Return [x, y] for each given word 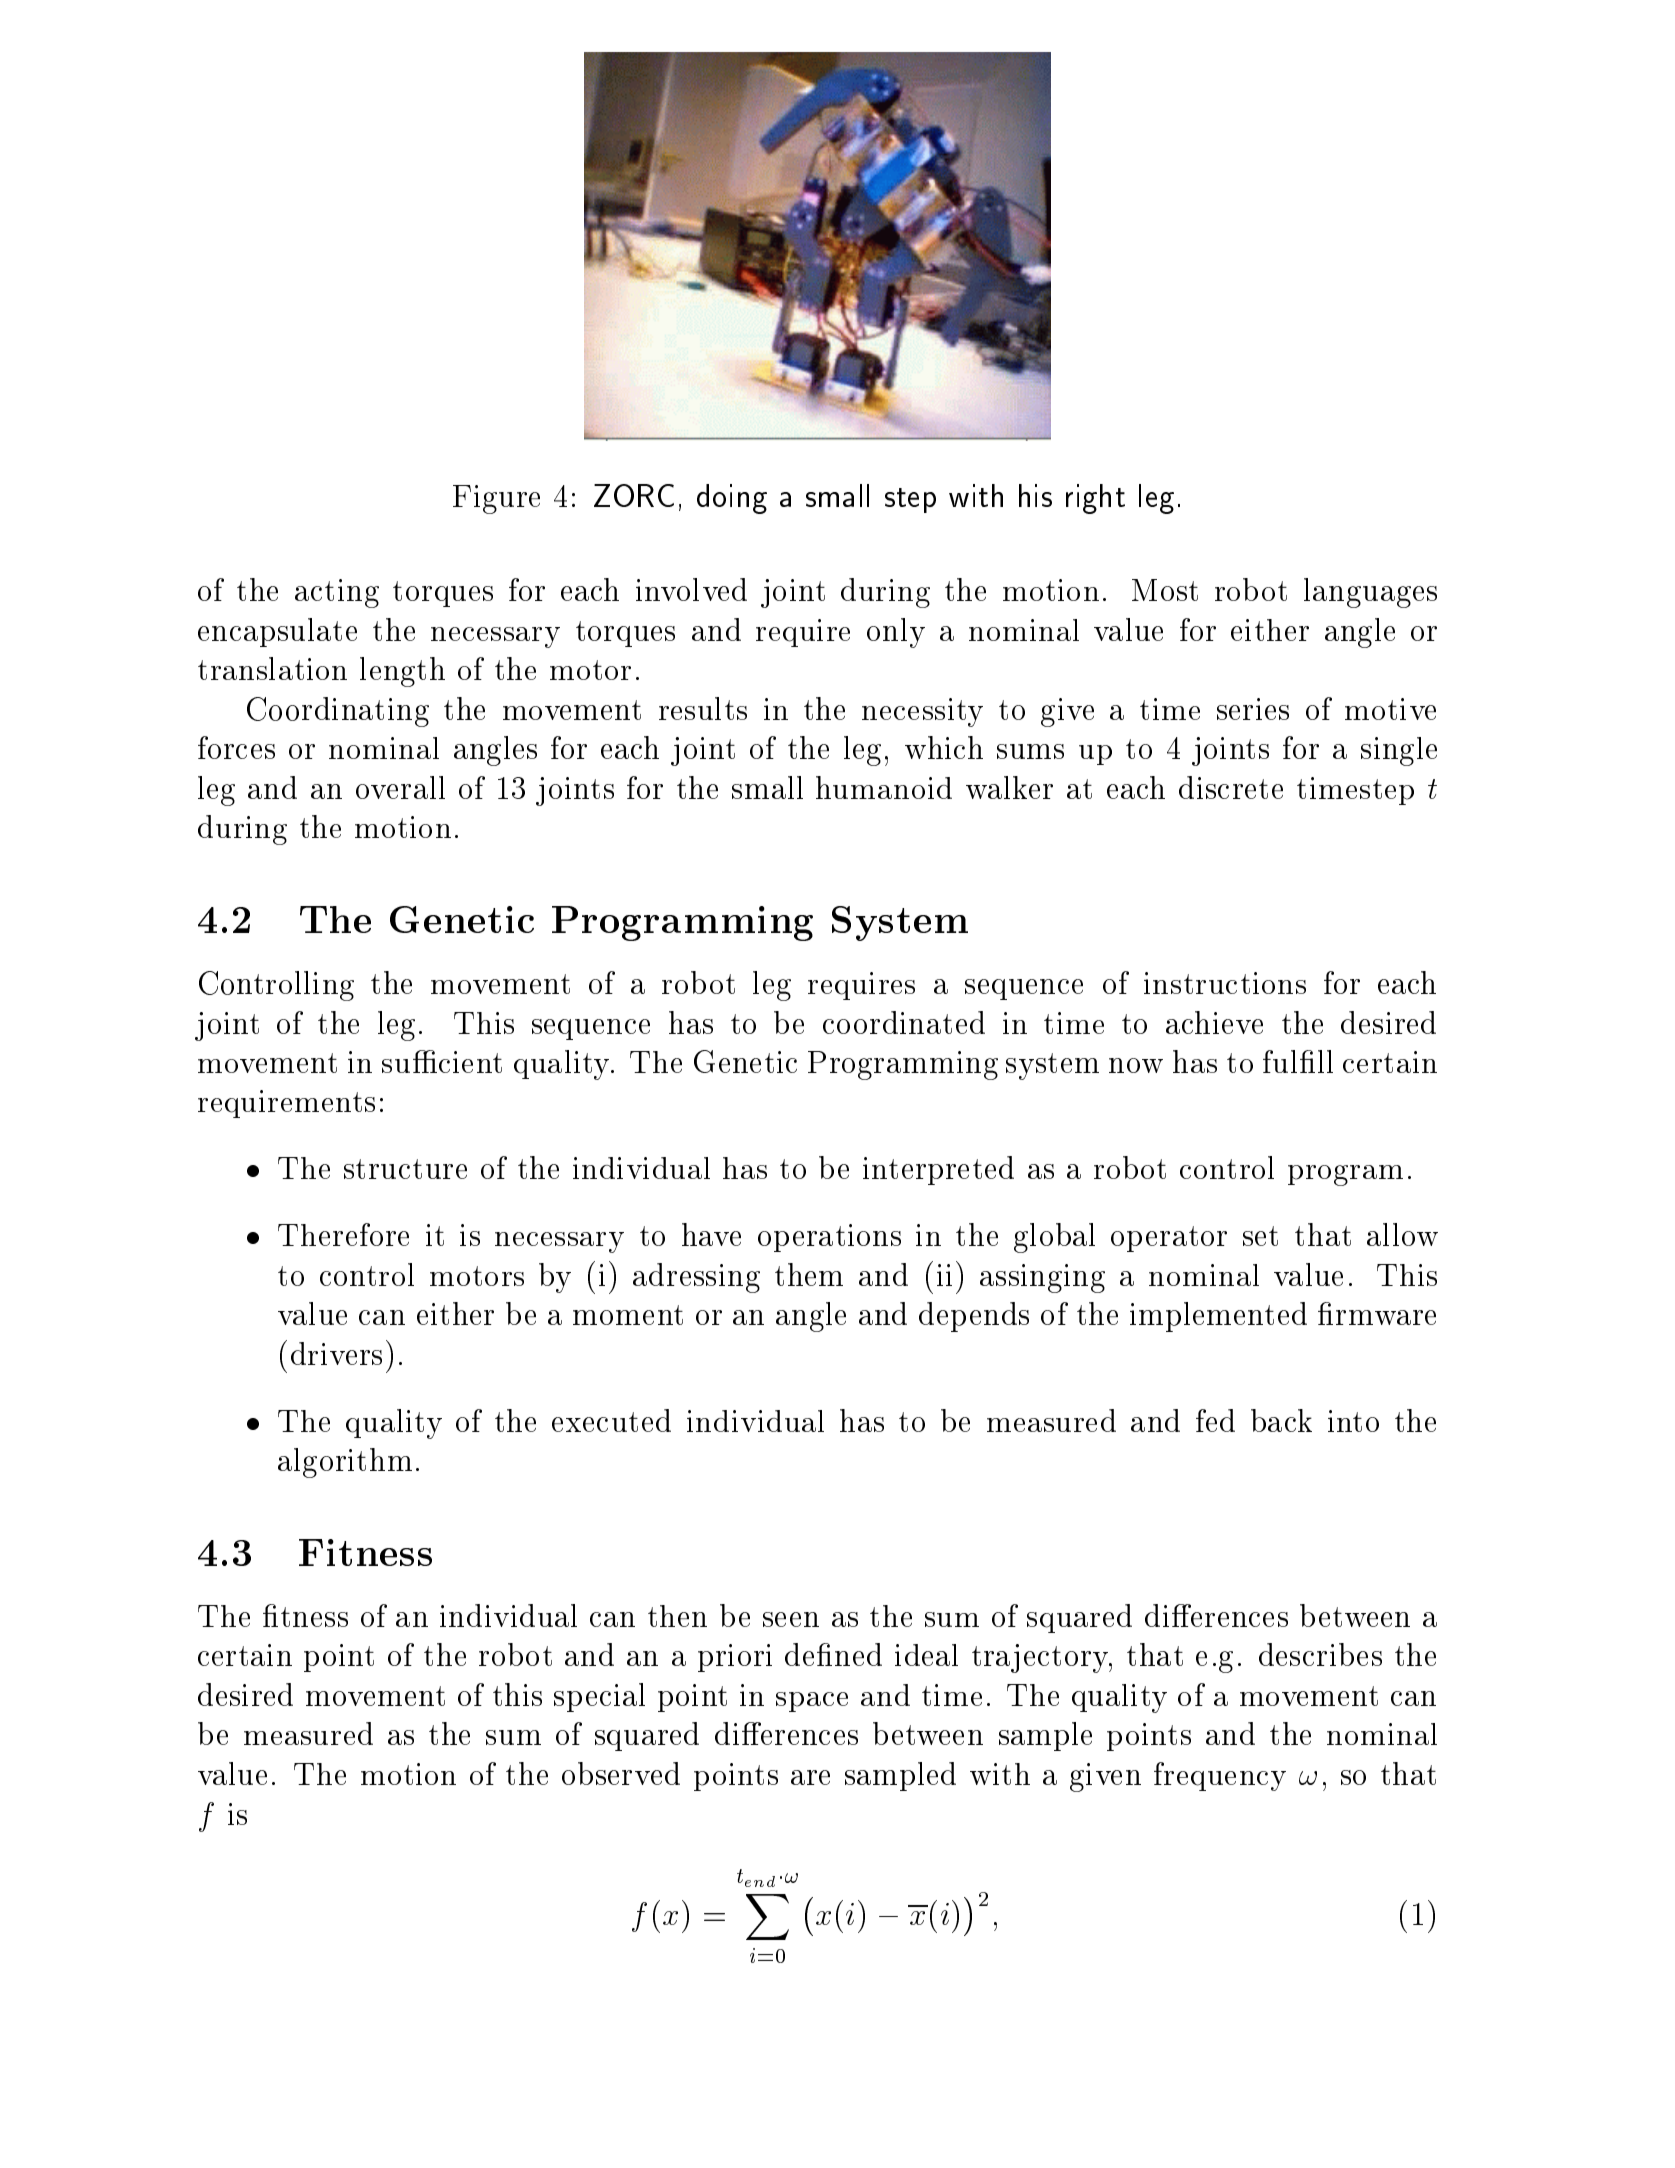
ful [1280, 1061]
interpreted [938, 1170]
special [599, 1697]
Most [1165, 590]
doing [732, 499]
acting [337, 593]
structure [405, 1169]
